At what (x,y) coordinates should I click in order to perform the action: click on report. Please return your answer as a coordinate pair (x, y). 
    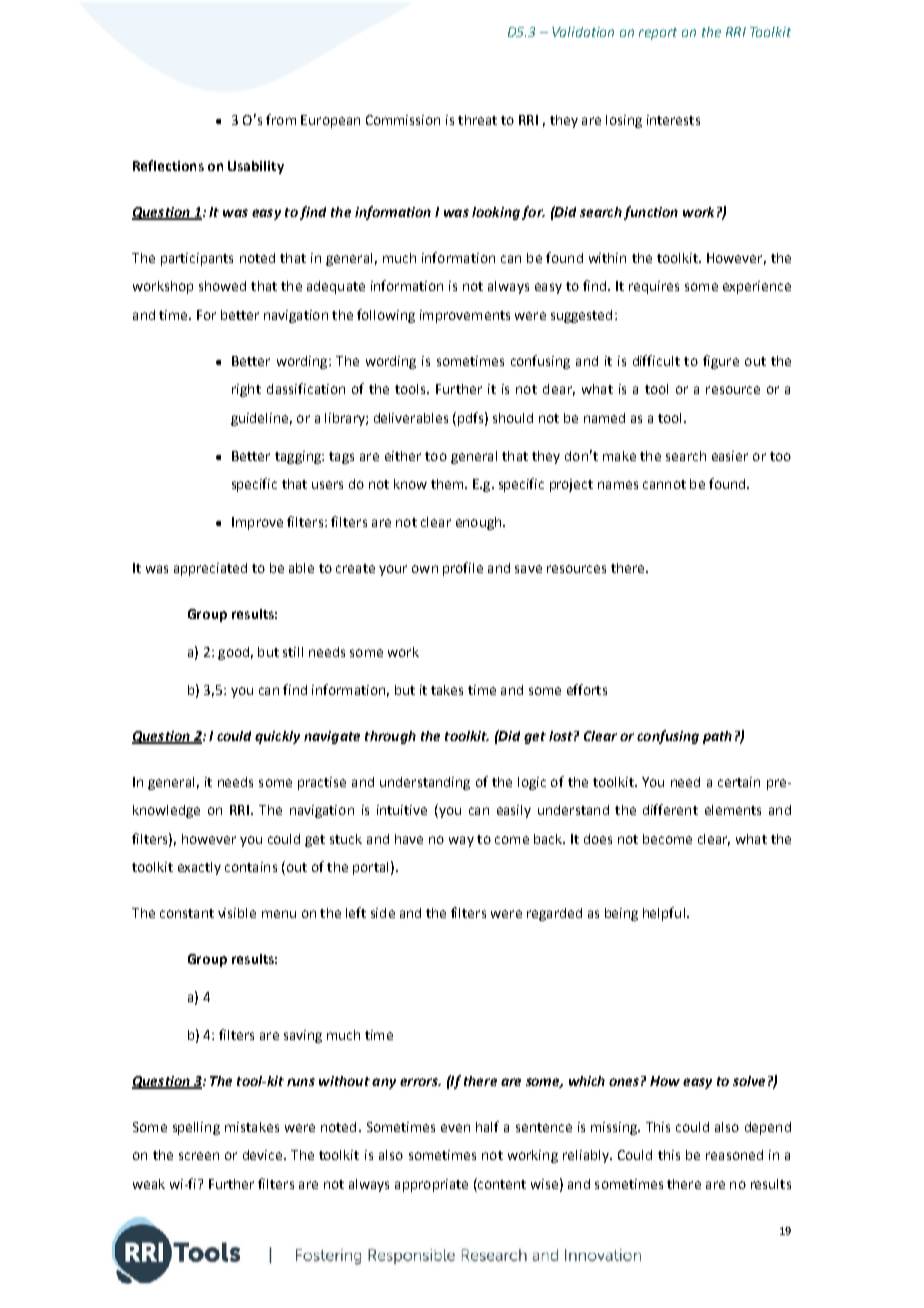
    Looking at the image, I should click on (658, 34).
